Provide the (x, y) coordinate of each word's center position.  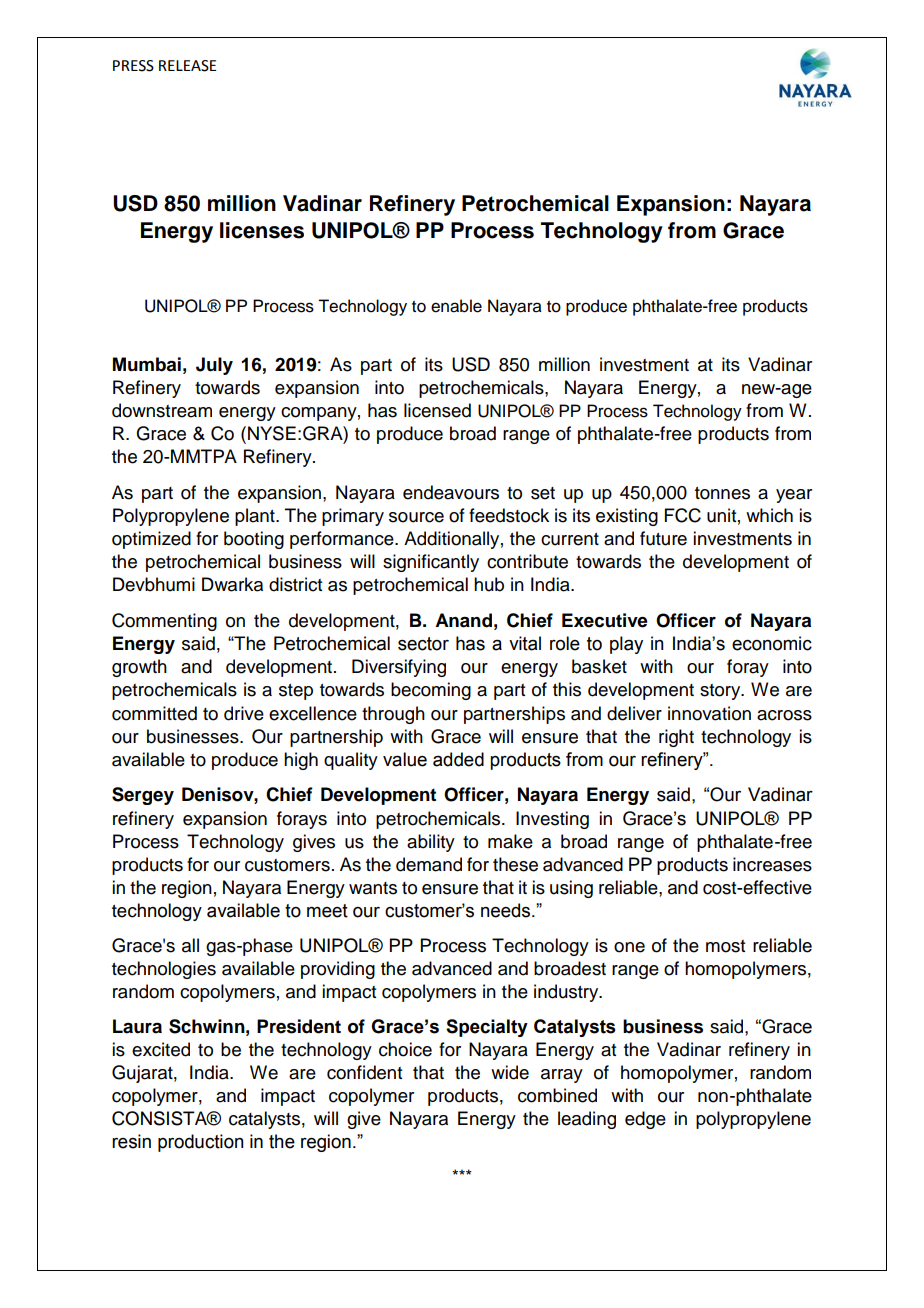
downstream (162, 410)
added (458, 759)
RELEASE (188, 66)
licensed (437, 410)
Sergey (143, 796)
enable (456, 306)
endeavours (451, 492)
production (201, 1143)
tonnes (722, 493)
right (676, 738)
